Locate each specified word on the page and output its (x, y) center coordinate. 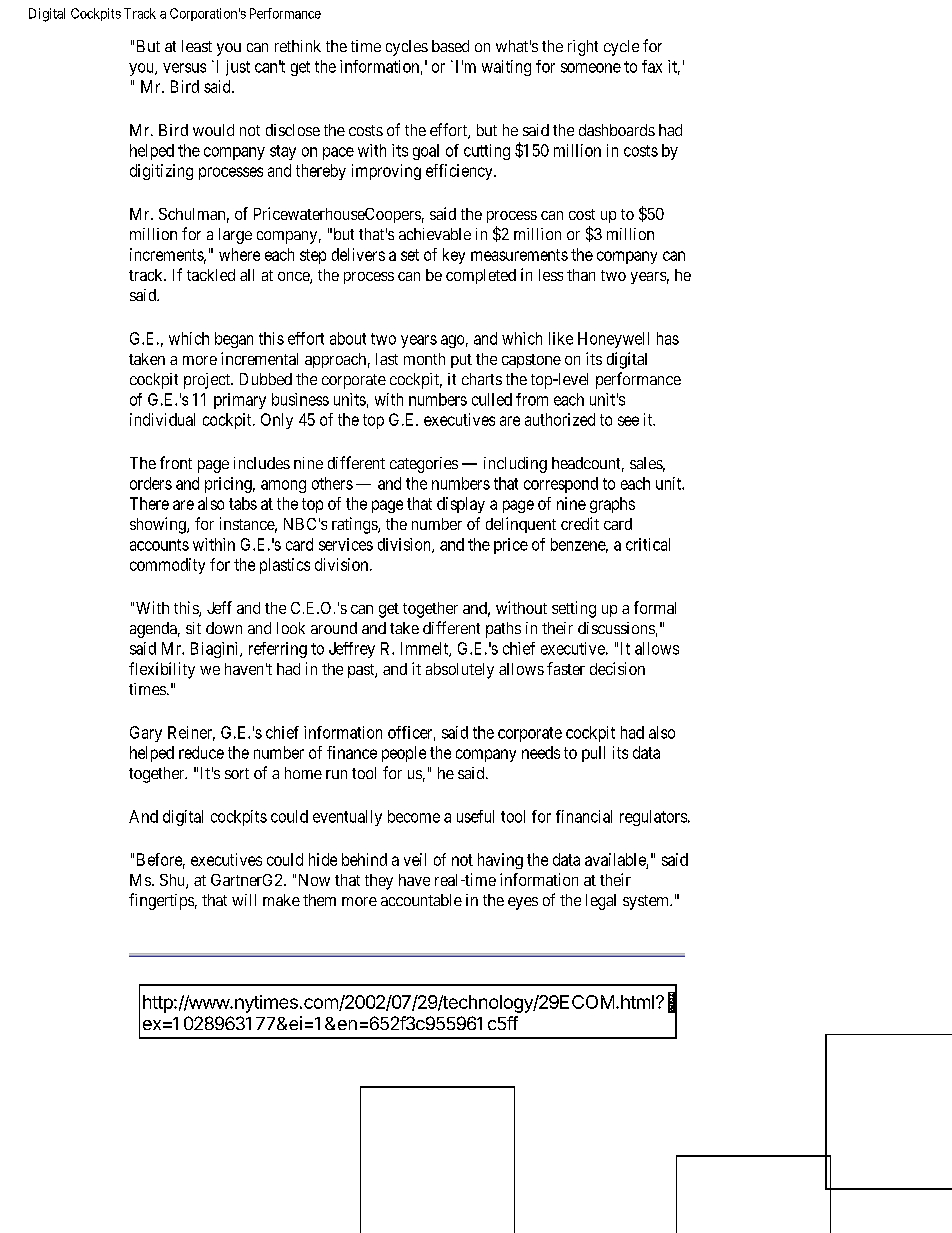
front (176, 462)
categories (424, 465)
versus (184, 68)
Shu (173, 881)
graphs (612, 505)
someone (591, 68)
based (450, 46)
